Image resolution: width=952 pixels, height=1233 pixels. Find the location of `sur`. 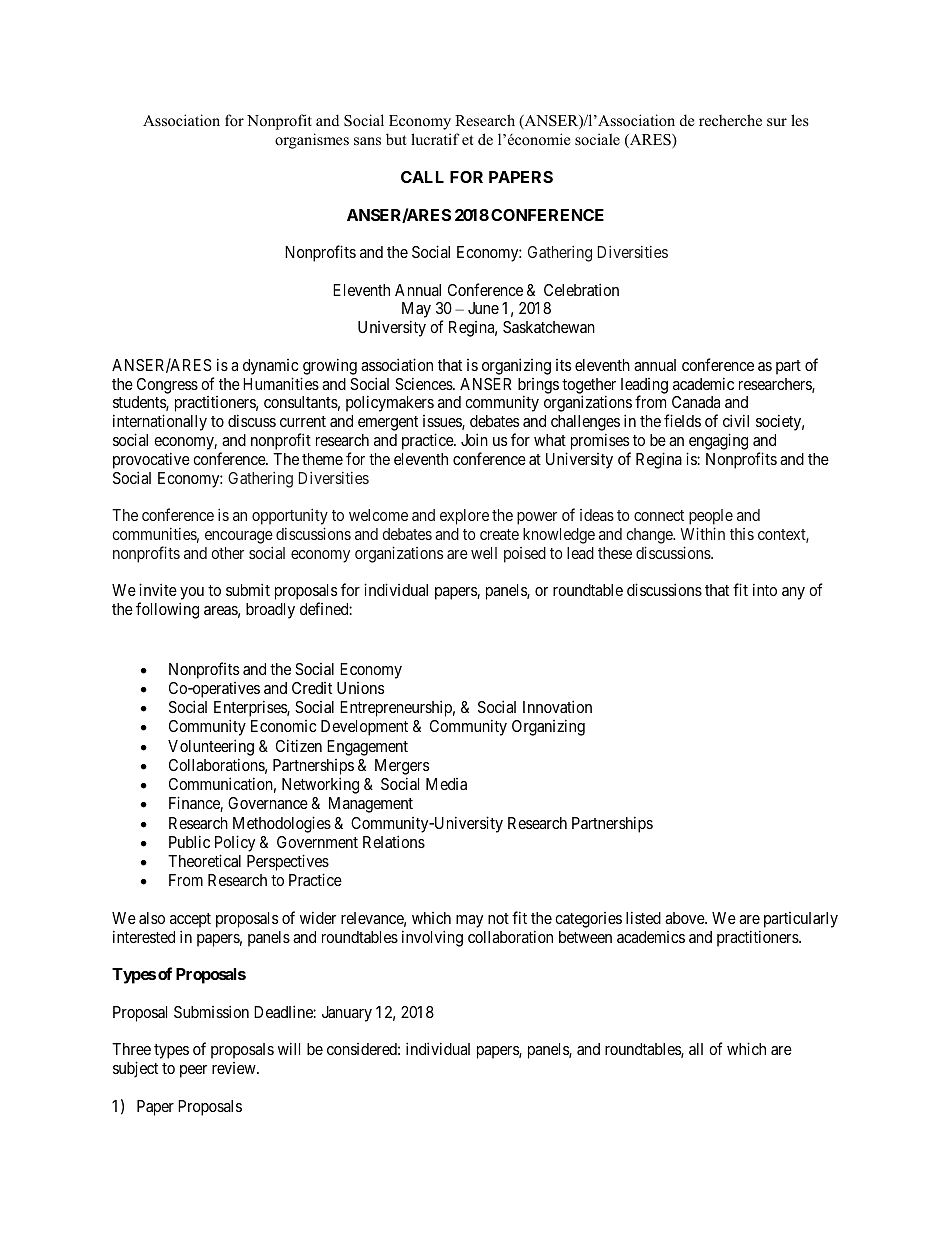

sur is located at coordinates (777, 122).
